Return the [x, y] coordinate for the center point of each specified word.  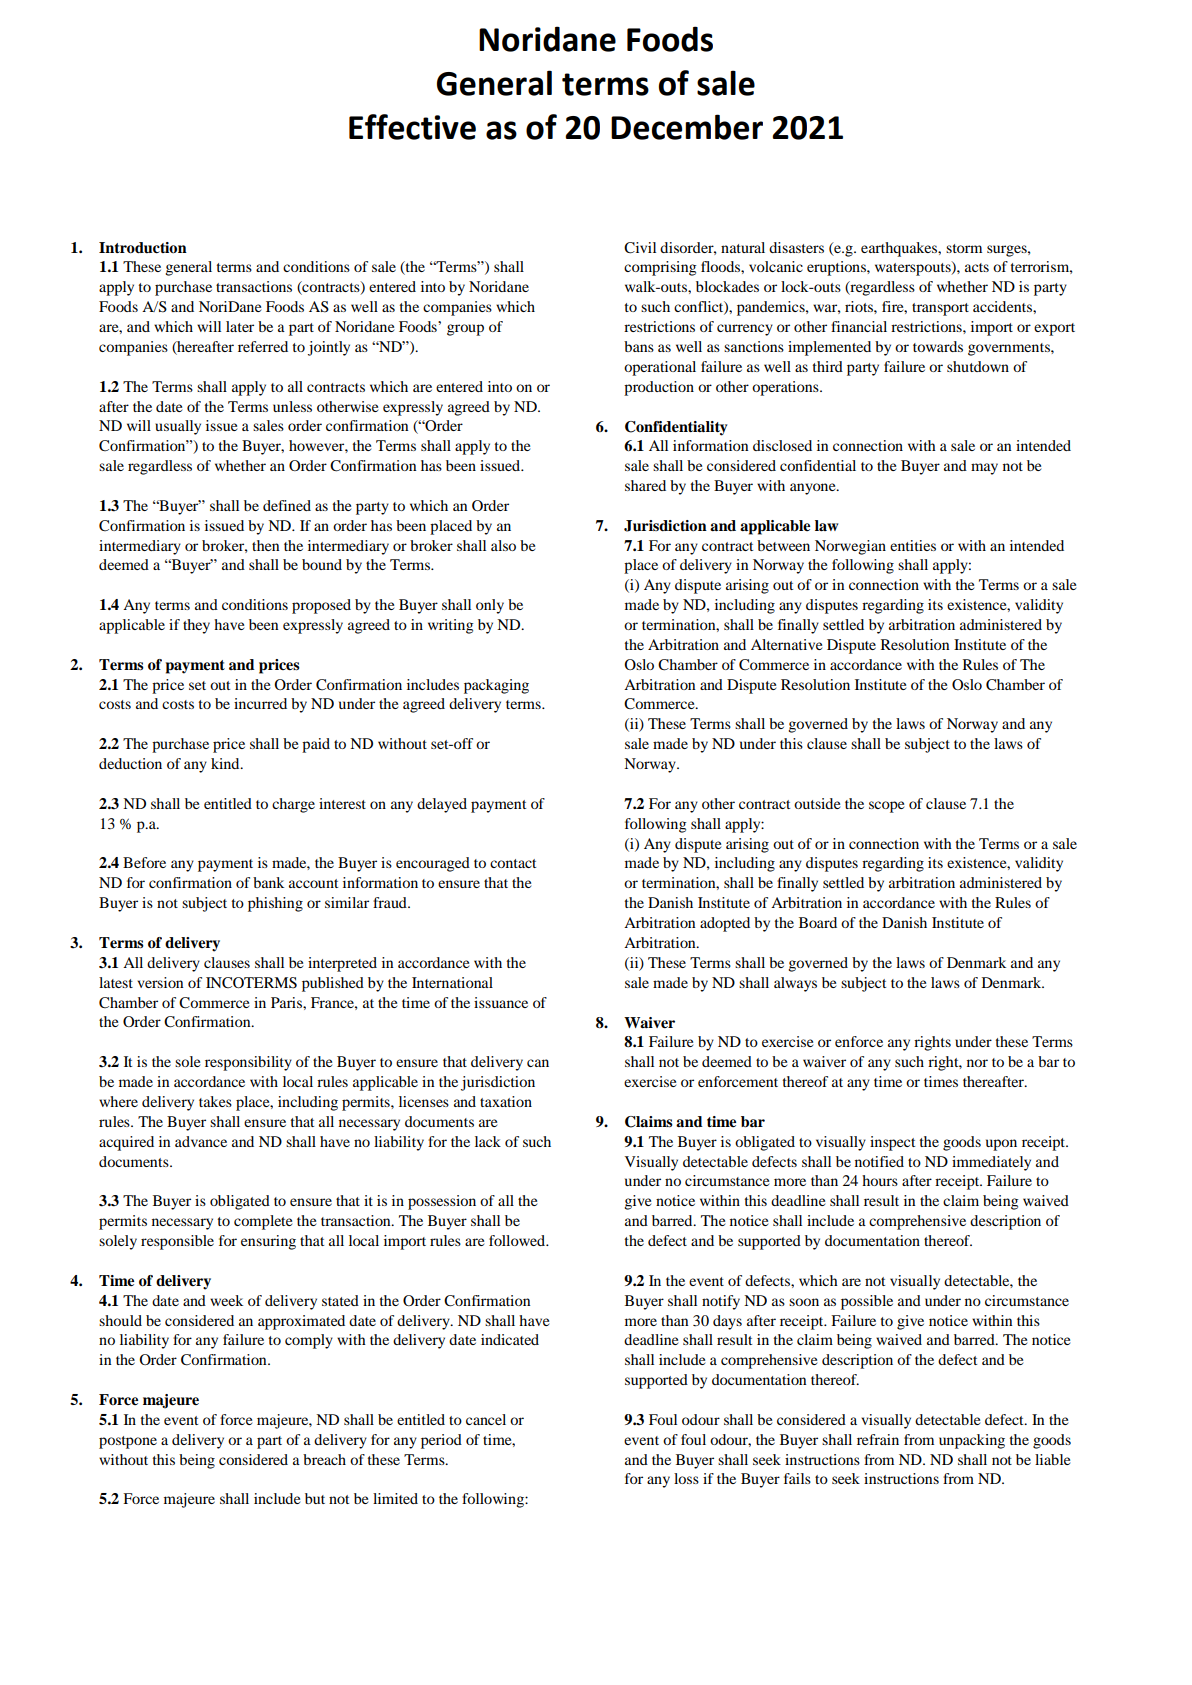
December [687, 127]
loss [686, 1478]
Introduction [143, 248]
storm [964, 248]
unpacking [972, 1441]
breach [324, 1459]
